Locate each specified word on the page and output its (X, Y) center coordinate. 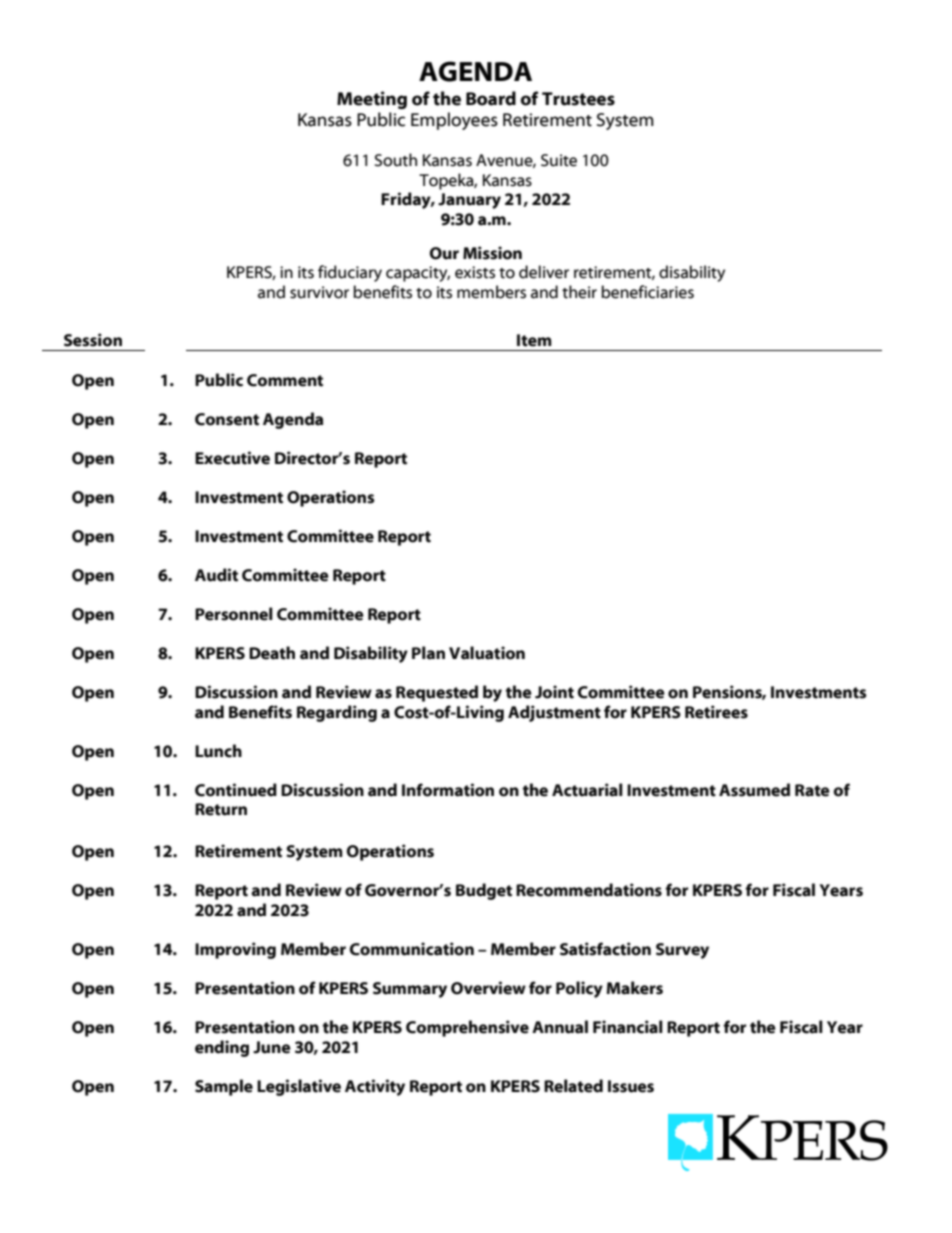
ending (222, 1048)
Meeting (372, 100)
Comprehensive (467, 1028)
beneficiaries (647, 292)
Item (534, 340)
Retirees (716, 712)
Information (448, 790)
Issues (631, 1086)
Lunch (218, 751)
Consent (227, 419)
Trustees (578, 99)
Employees (454, 121)
